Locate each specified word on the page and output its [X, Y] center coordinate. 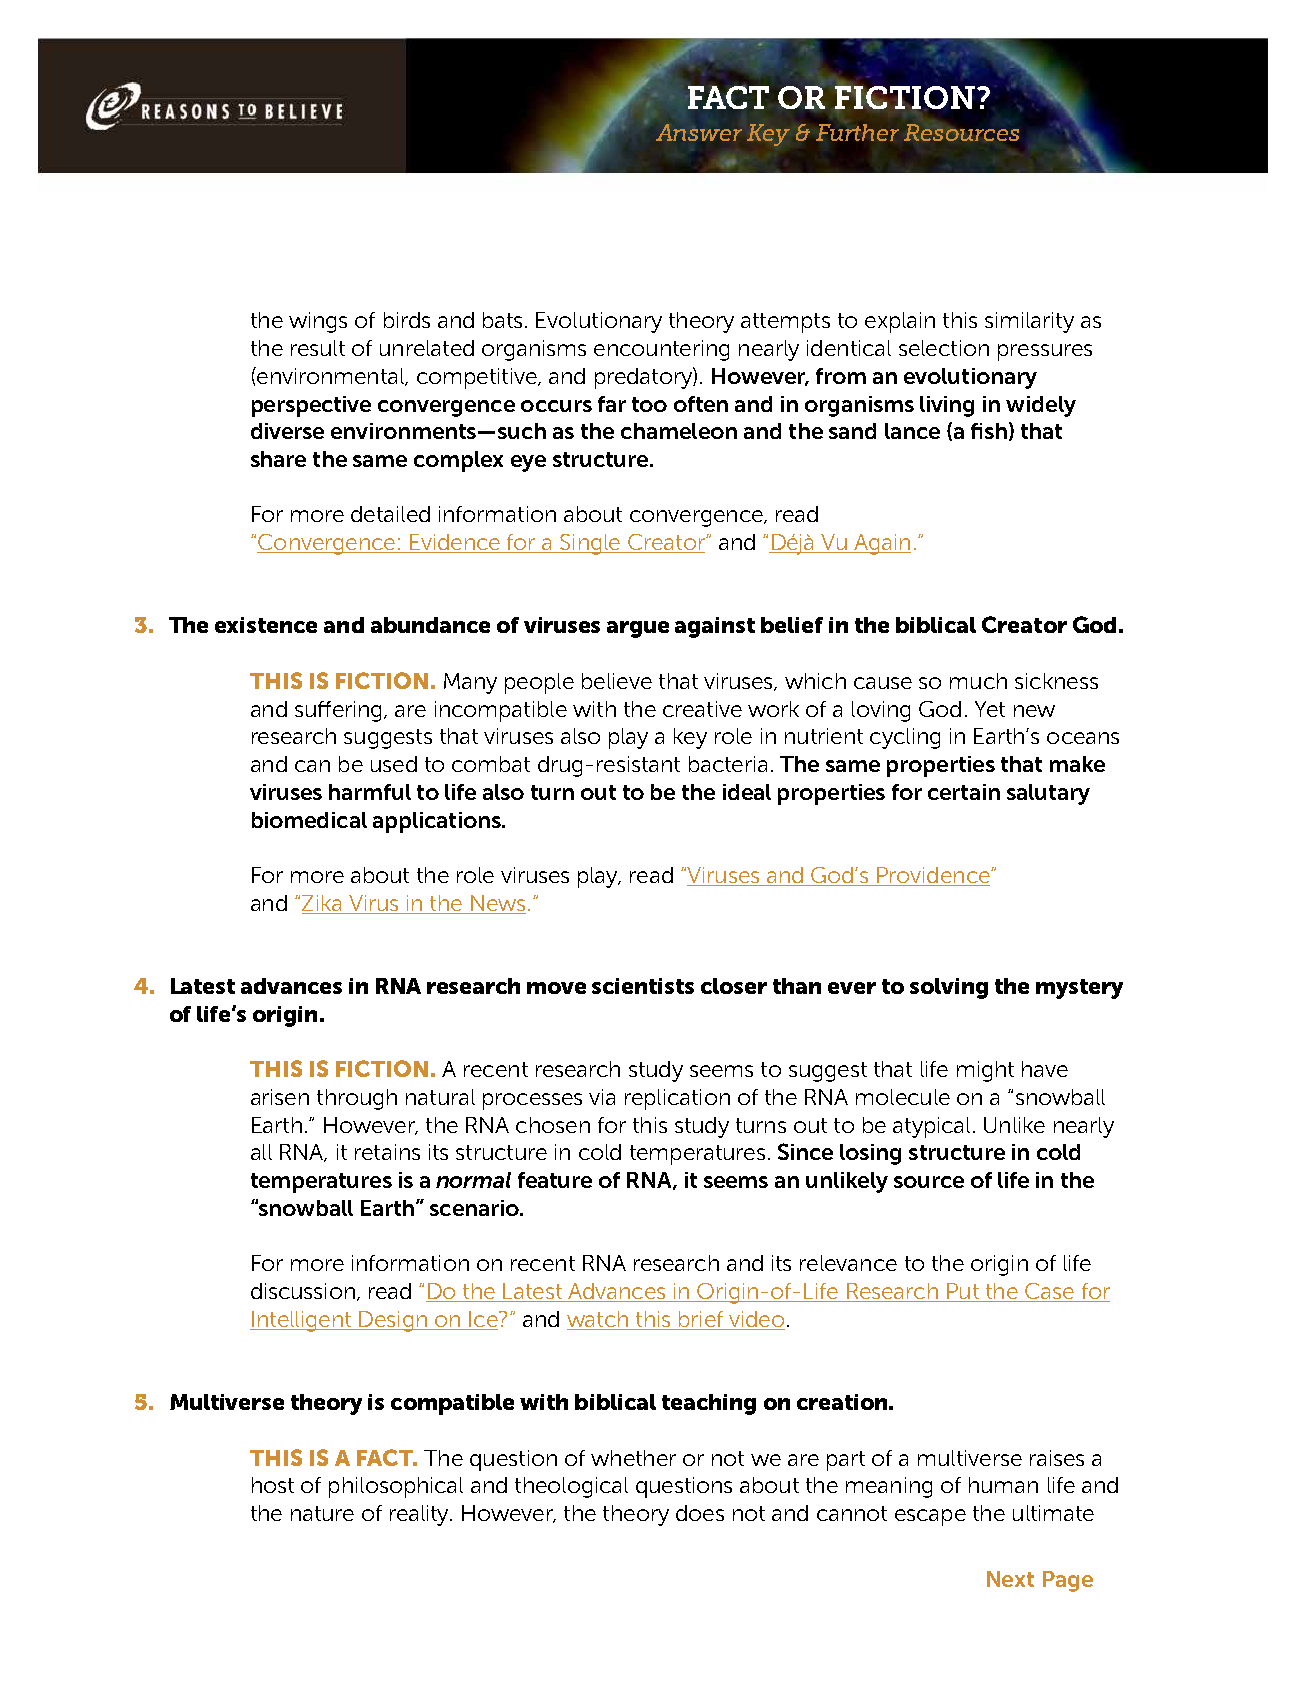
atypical [931, 1127]
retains [387, 1152]
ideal [747, 792]
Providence [933, 876]
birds [407, 320]
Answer [699, 132]
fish [989, 431]
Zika [323, 904]
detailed [390, 514]
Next [1010, 1579]
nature [322, 1513]
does [700, 1513]
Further [857, 132]
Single [590, 544]
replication [677, 1099]
